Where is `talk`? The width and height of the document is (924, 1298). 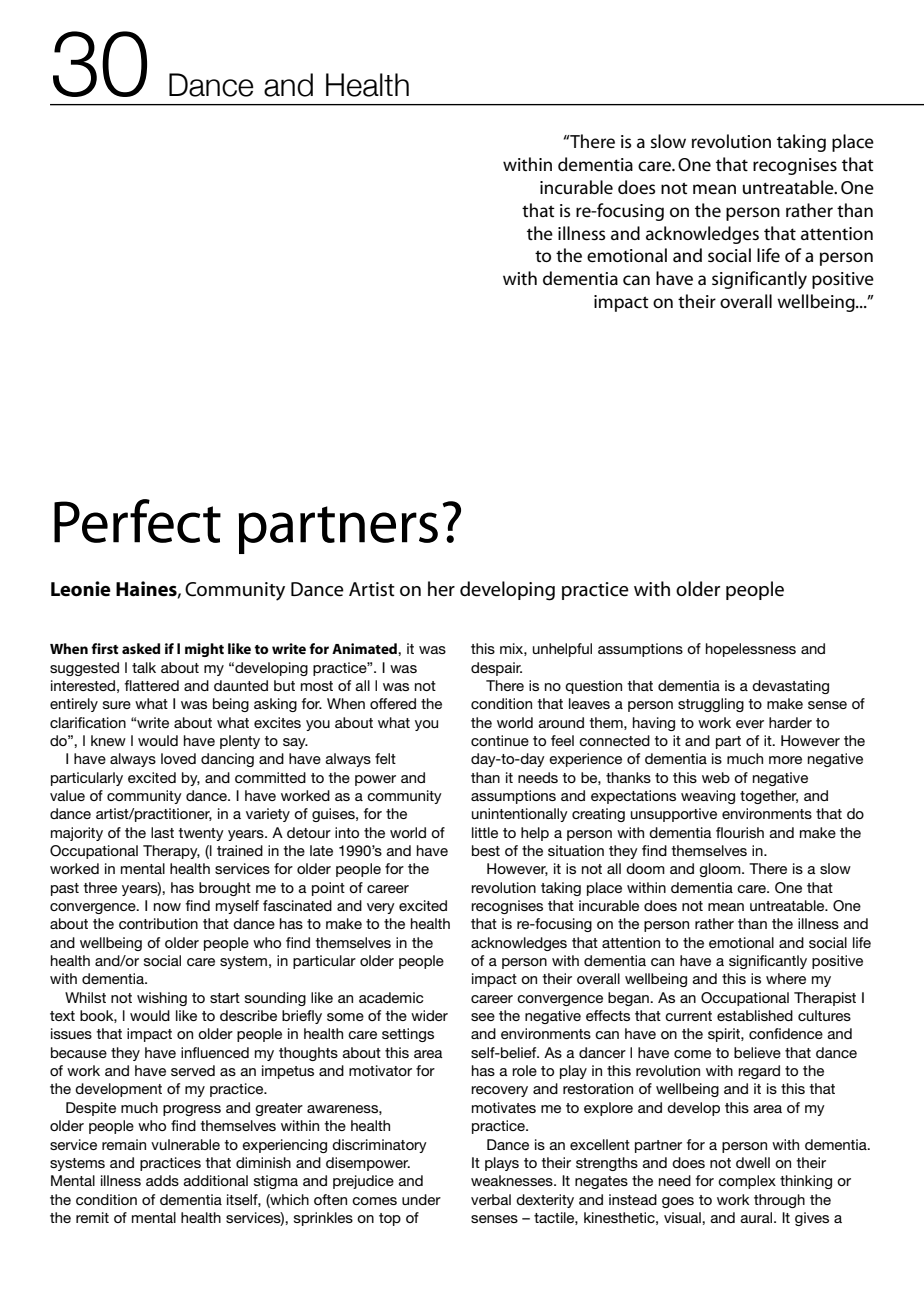 talk is located at coordinates (144, 667).
